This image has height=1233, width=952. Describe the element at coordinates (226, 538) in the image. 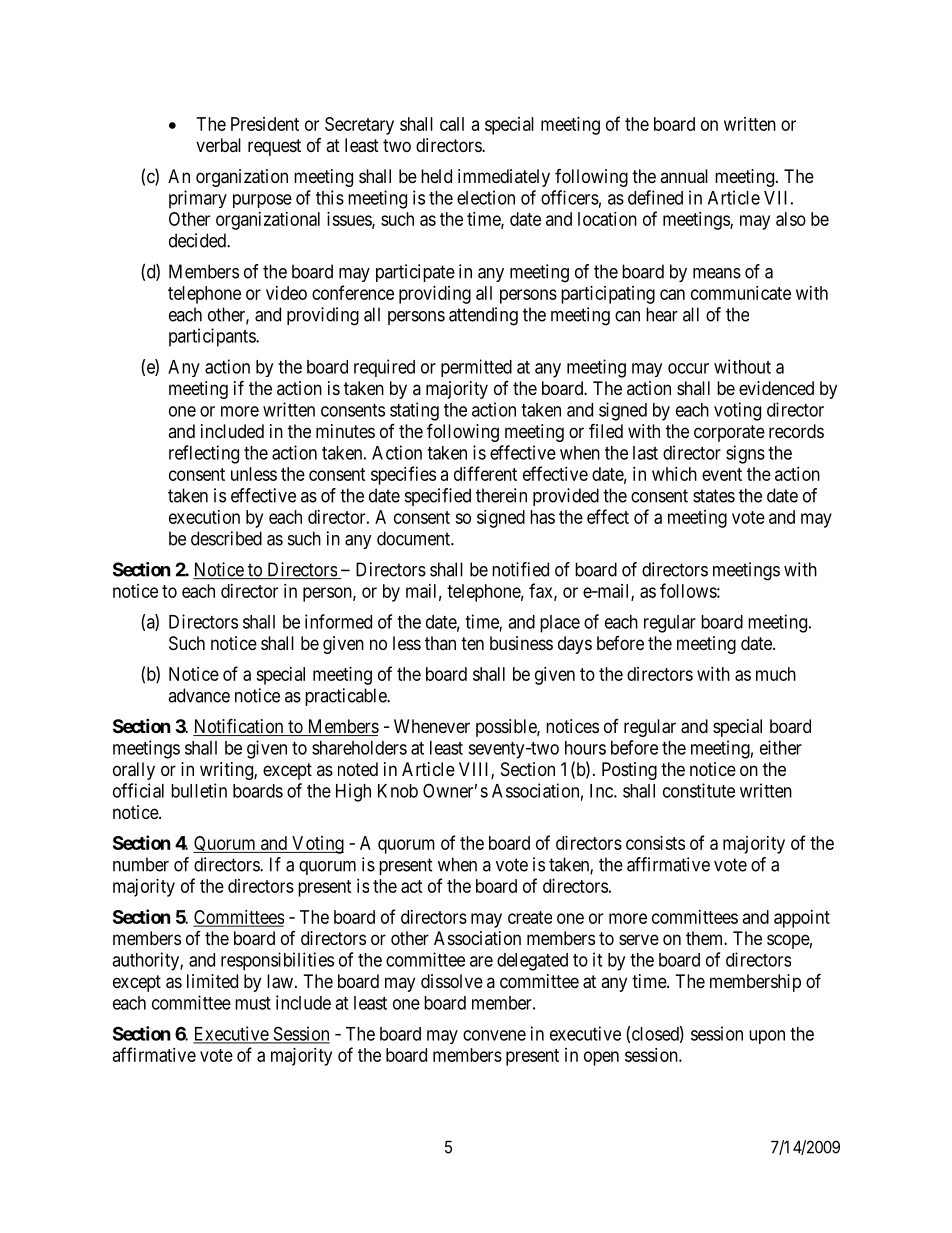

I see `described` at that location.
